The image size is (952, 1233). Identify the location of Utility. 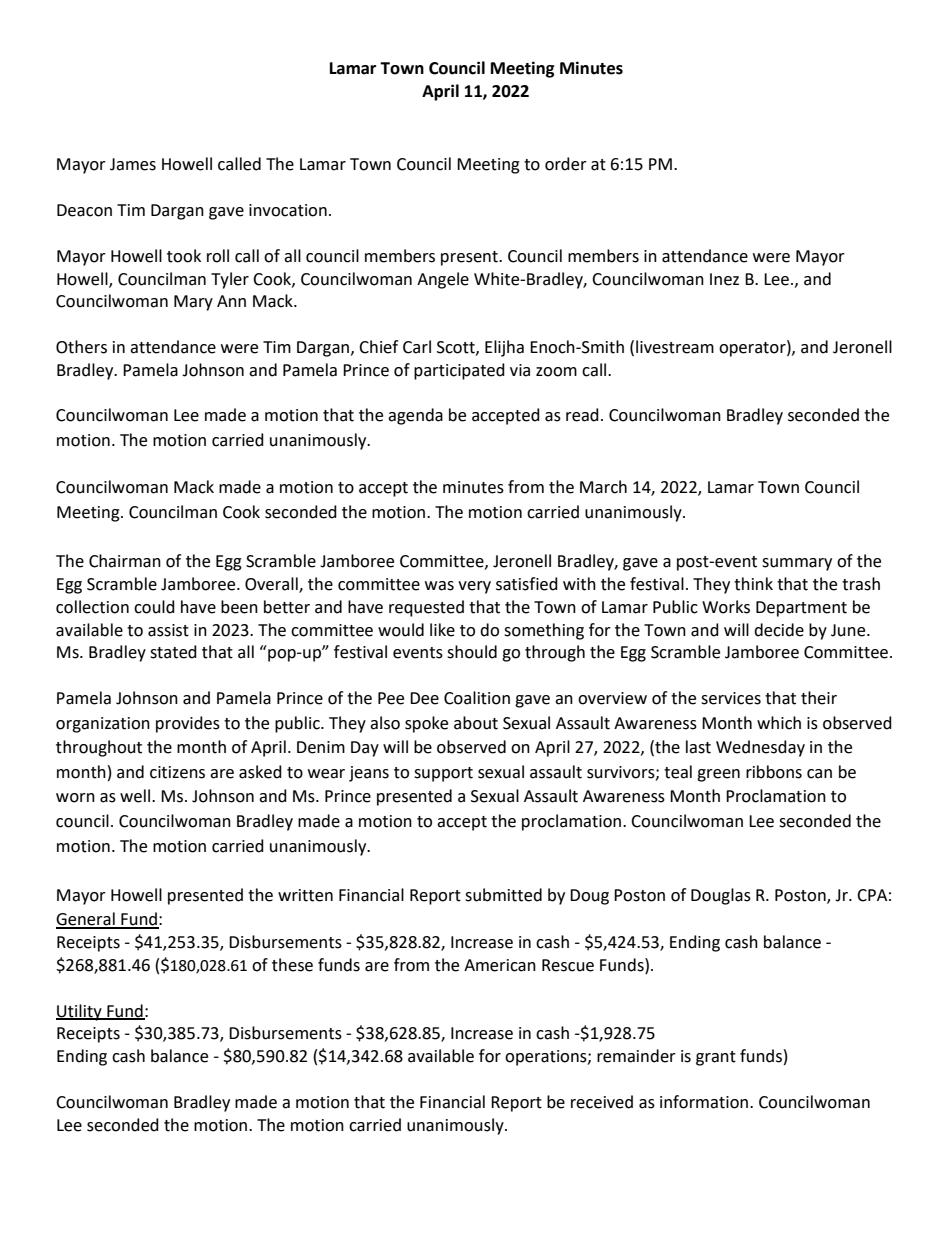
(80, 1012).
